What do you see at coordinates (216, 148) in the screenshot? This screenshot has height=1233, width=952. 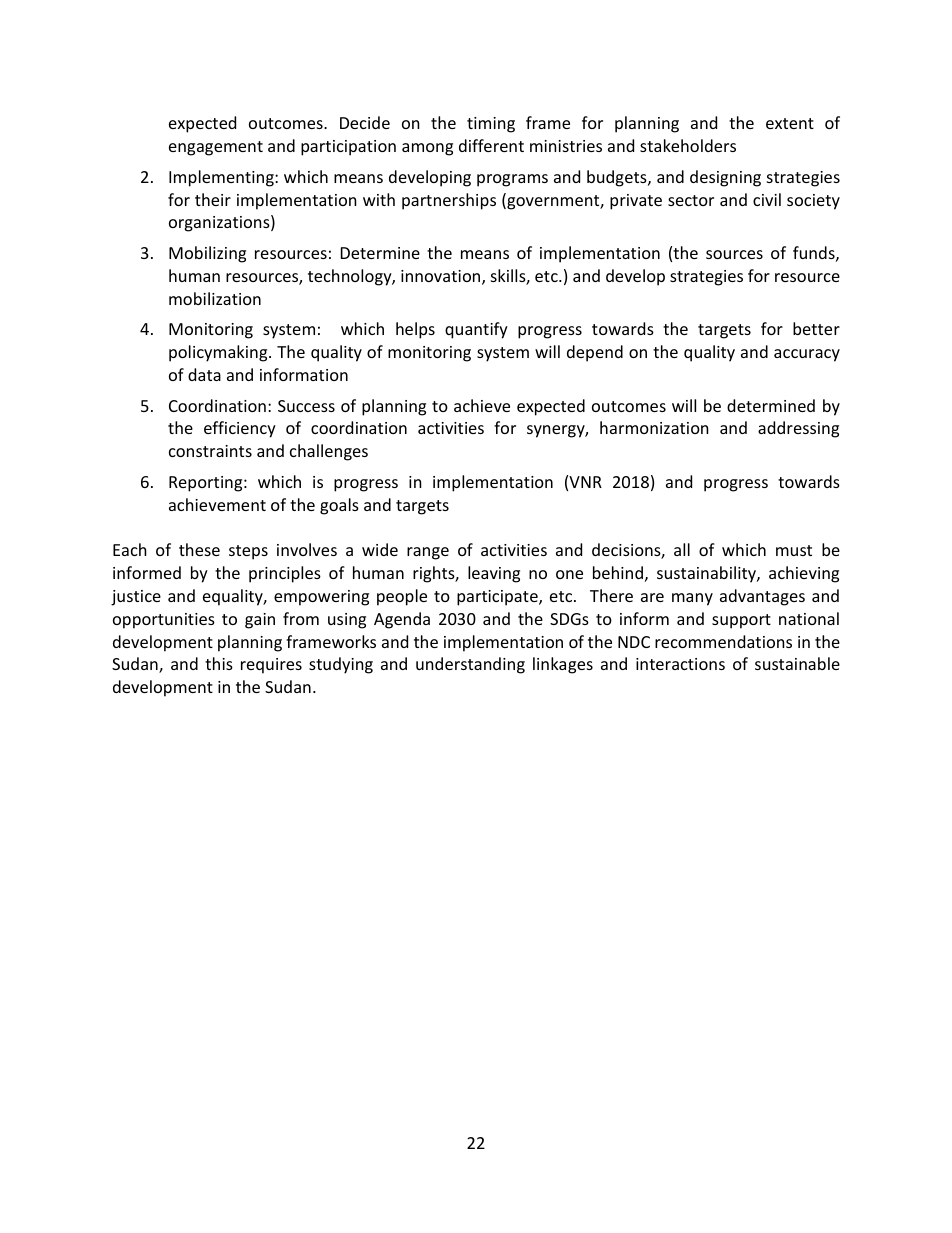 I see `engagement` at bounding box center [216, 148].
